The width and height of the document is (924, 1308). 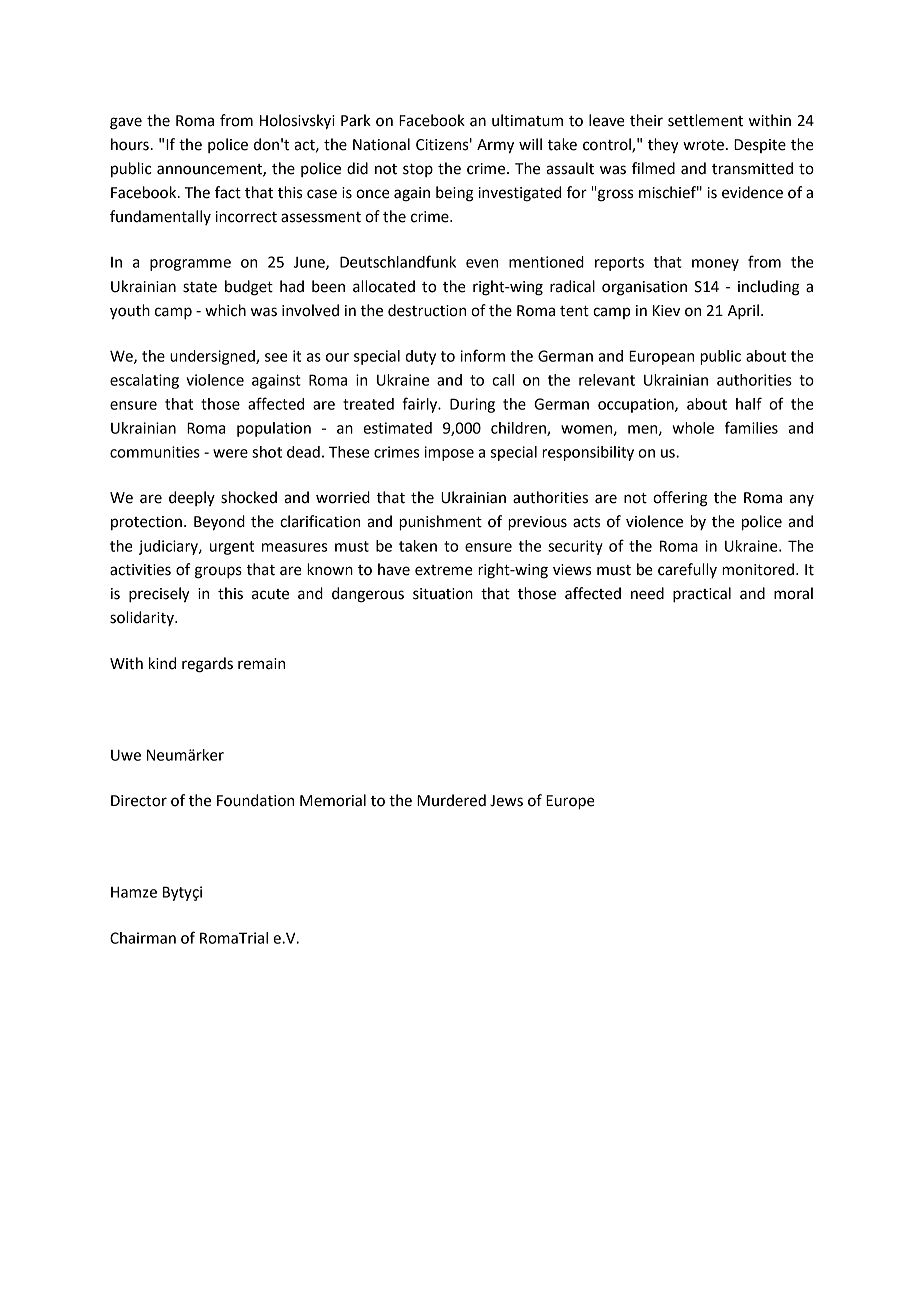 I want to click on half, so click(x=749, y=403).
